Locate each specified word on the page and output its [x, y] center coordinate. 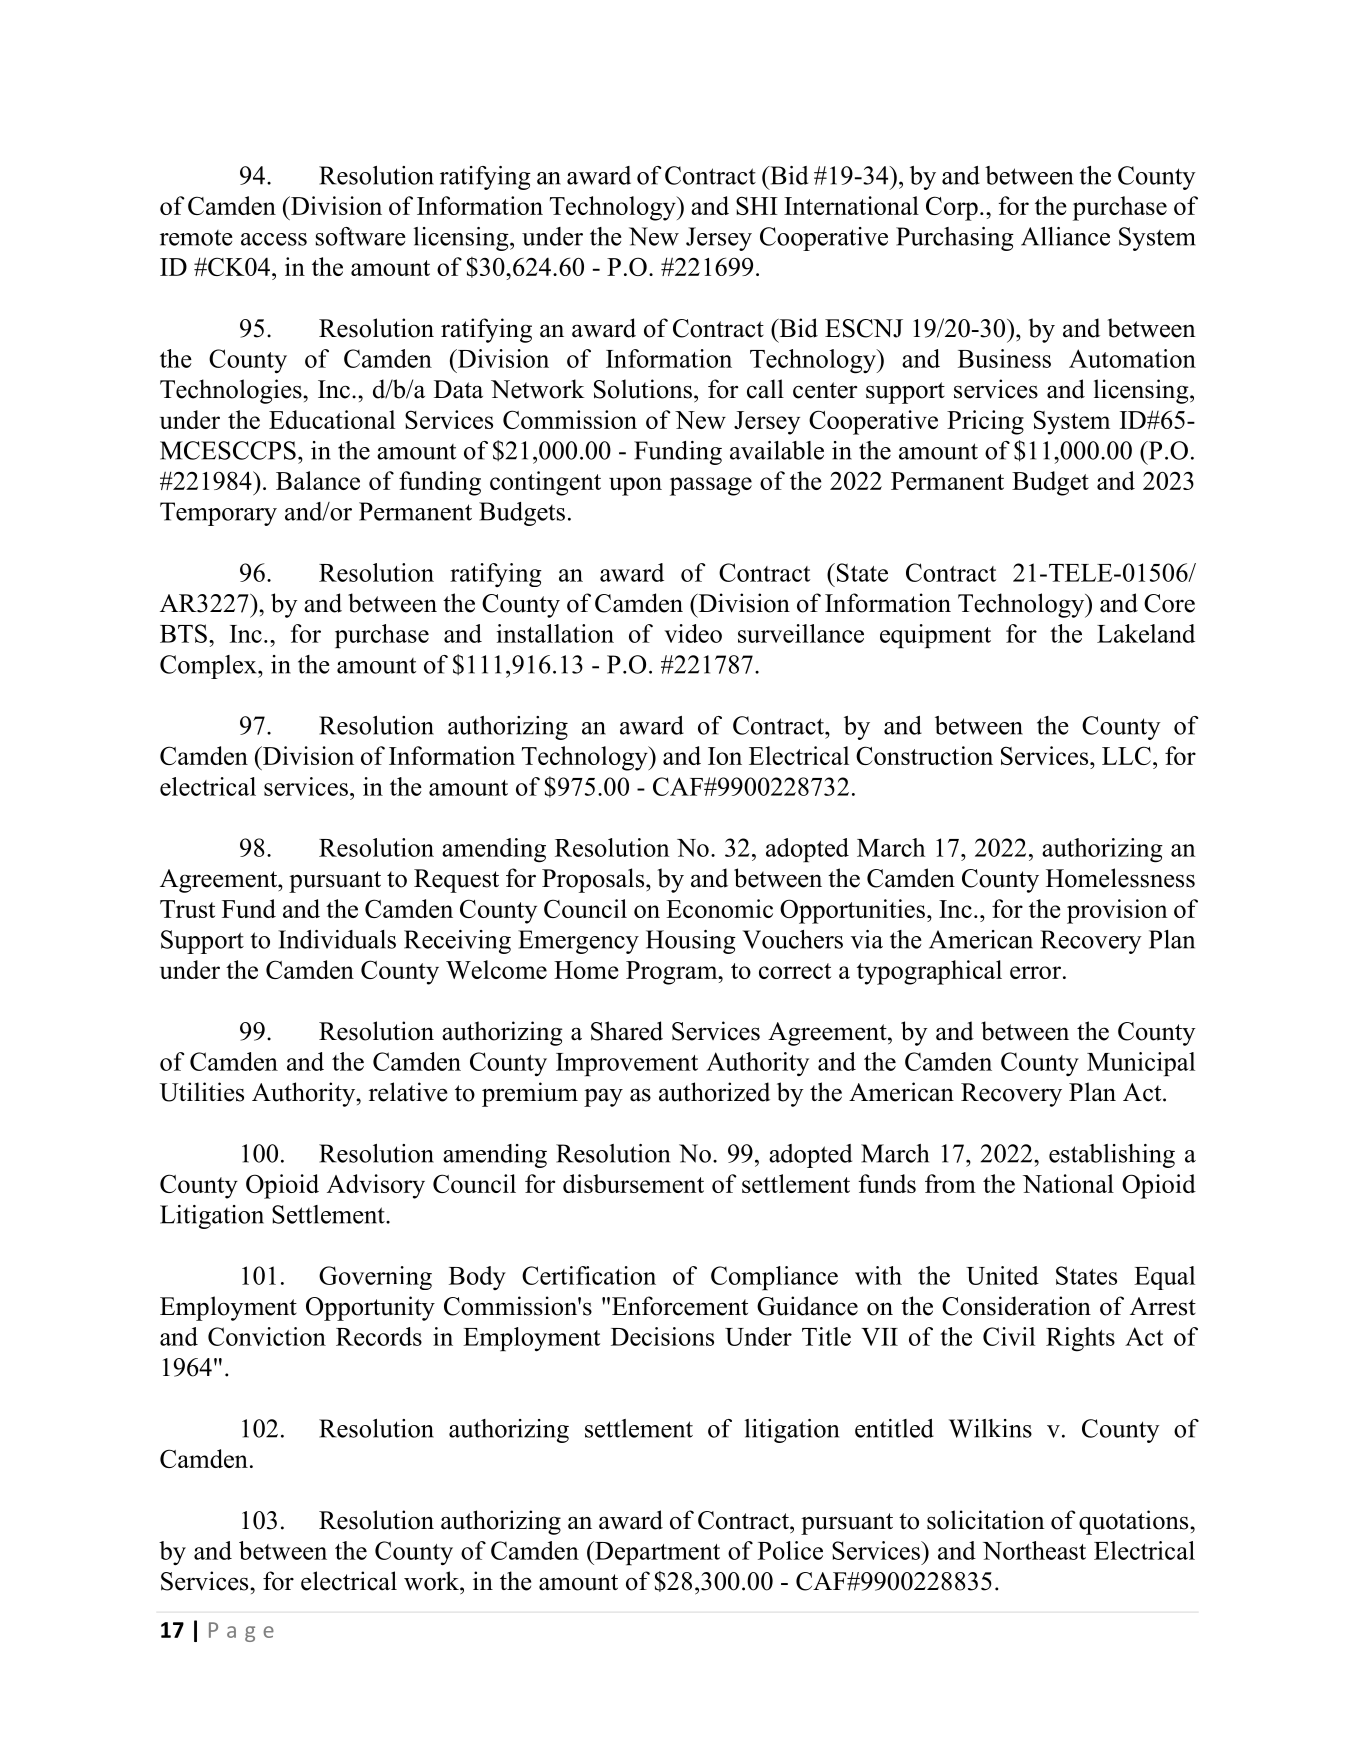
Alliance [1065, 236]
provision [1117, 911]
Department [656, 1553]
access [274, 239]
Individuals [337, 939]
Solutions [643, 389]
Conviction [267, 1336]
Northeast [1034, 1550]
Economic [719, 908]
